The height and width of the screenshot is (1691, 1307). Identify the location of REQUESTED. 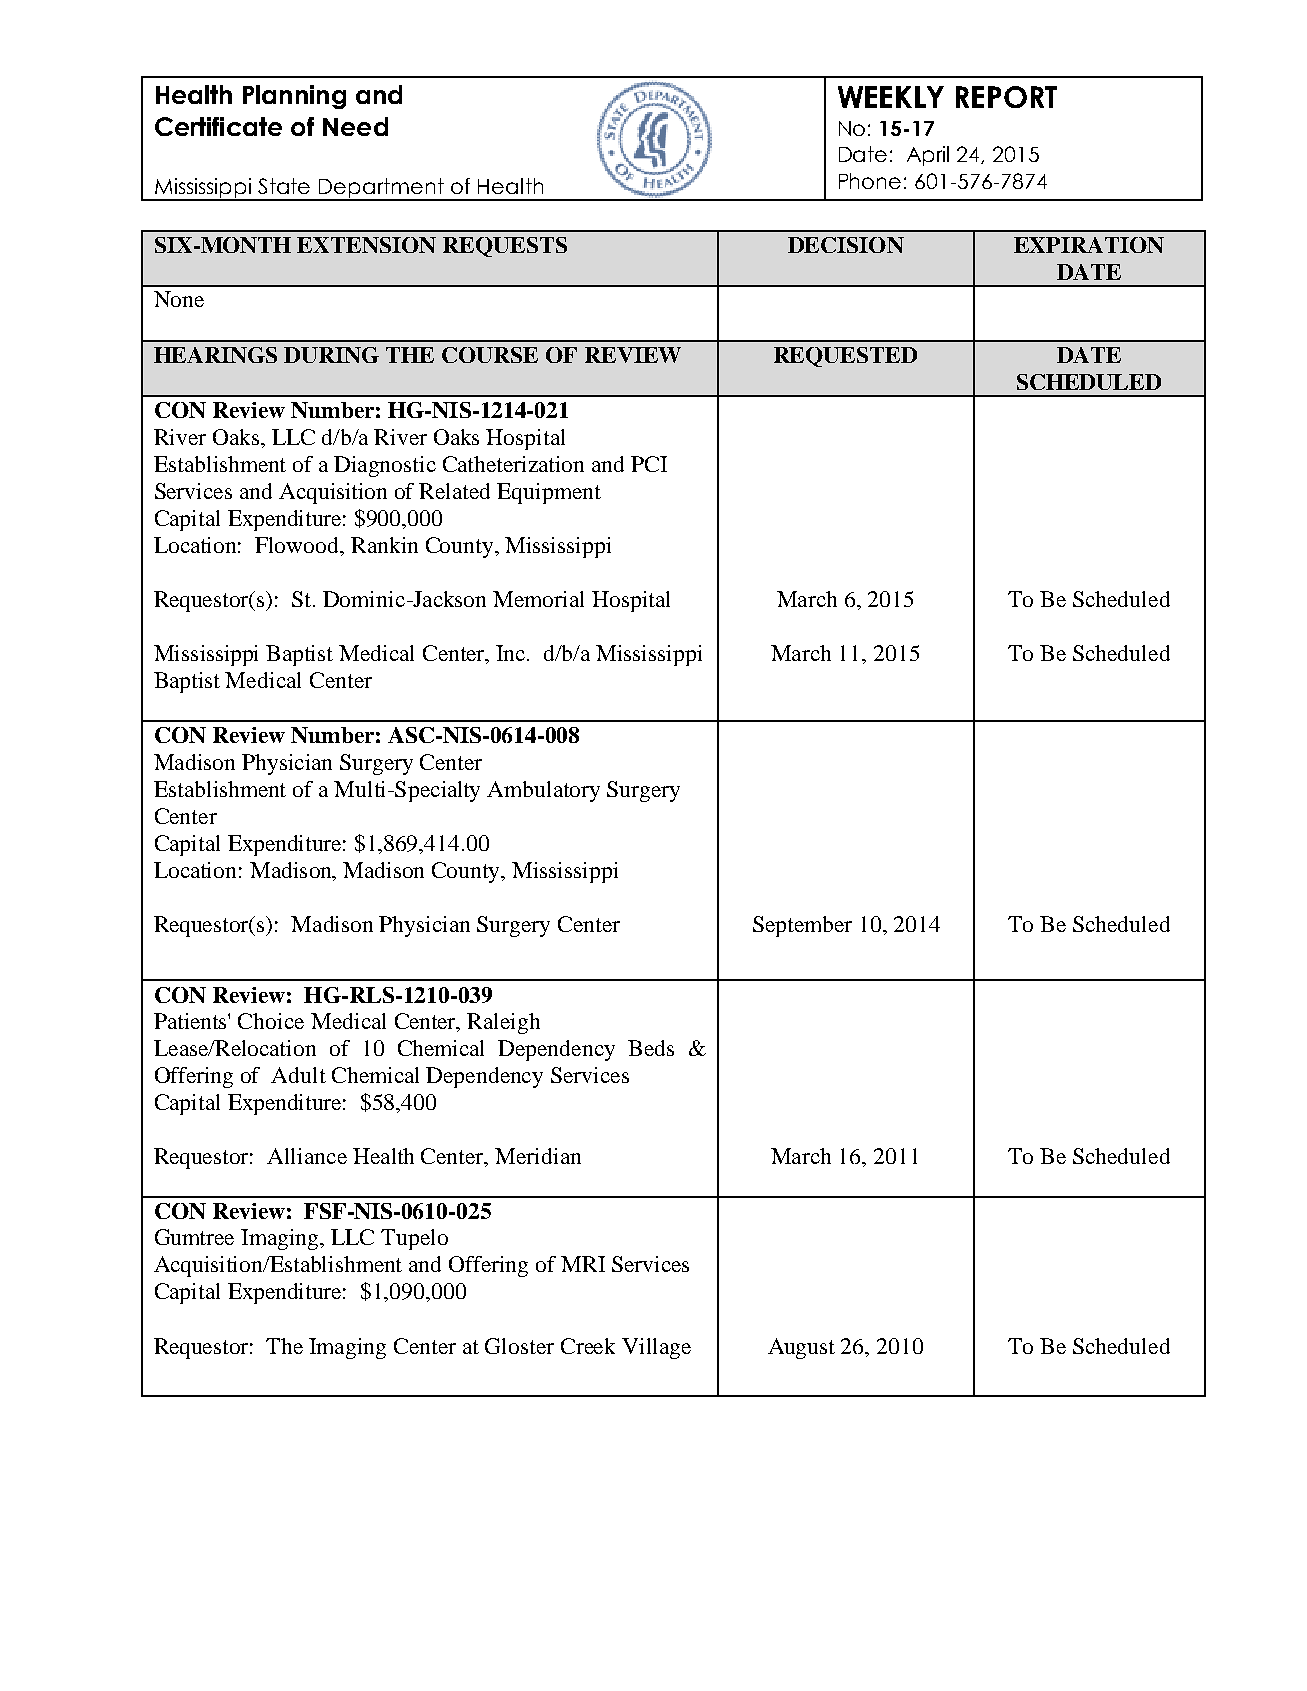
(845, 357).
